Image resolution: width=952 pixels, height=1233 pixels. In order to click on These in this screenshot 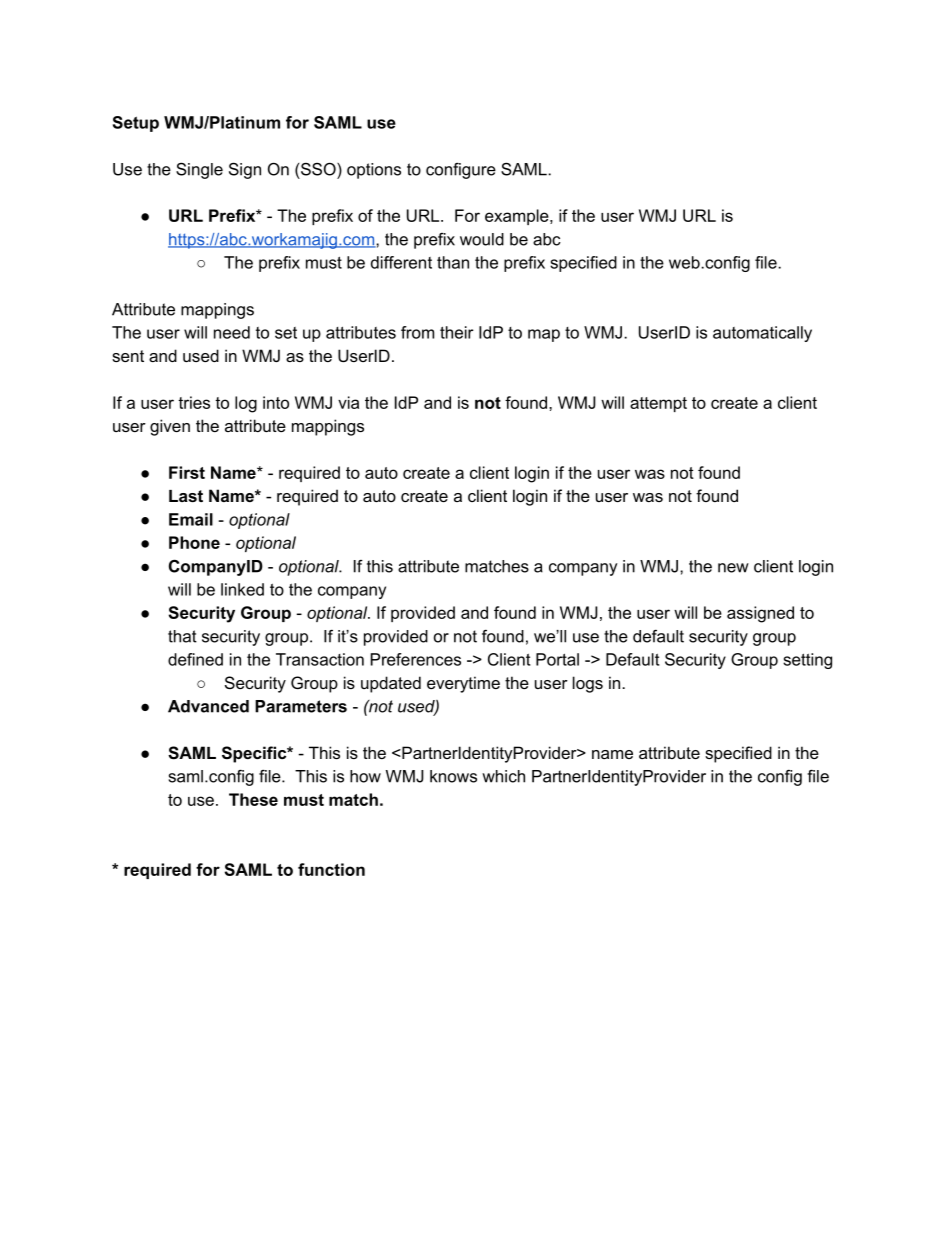, I will do `click(253, 799)`.
